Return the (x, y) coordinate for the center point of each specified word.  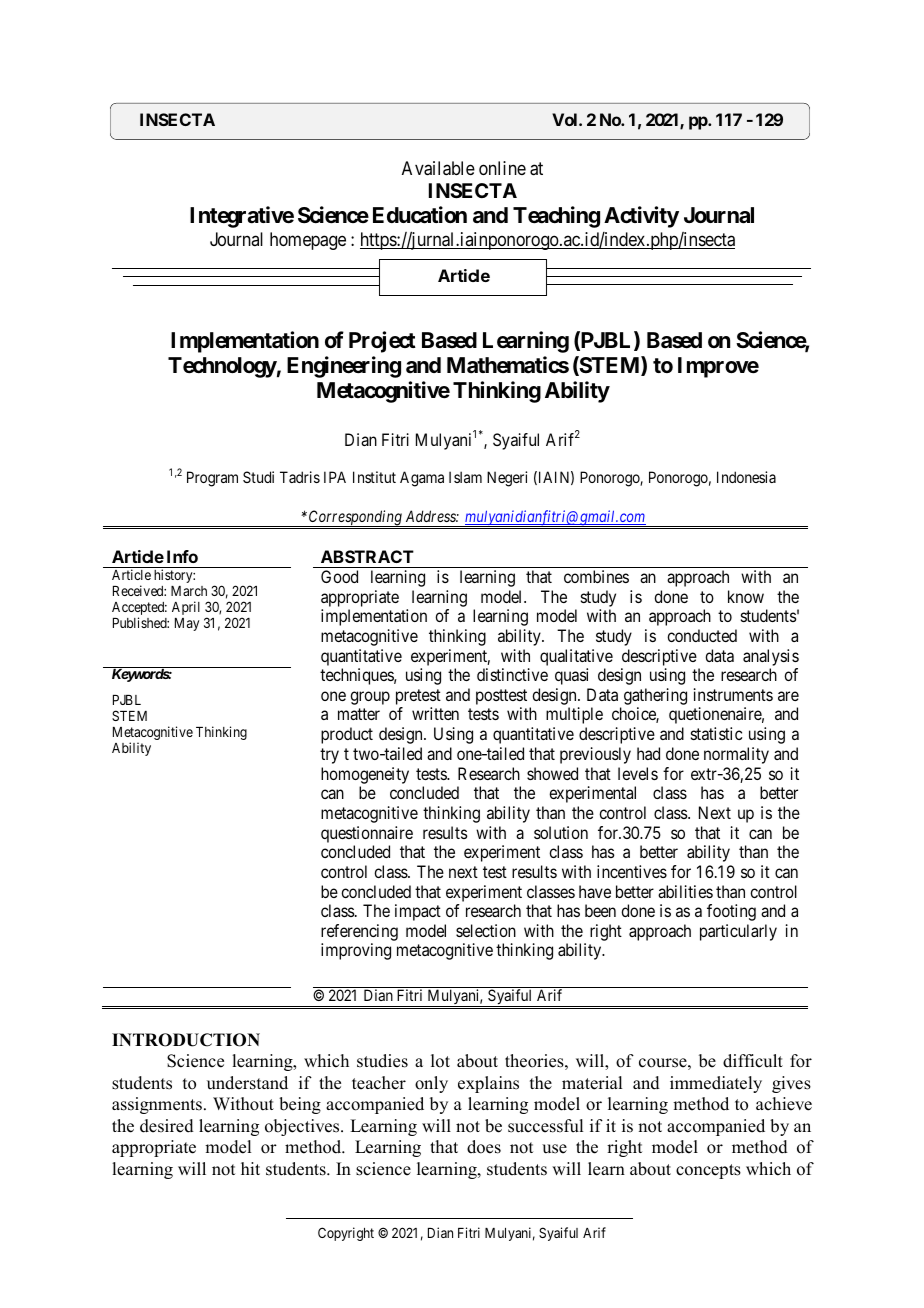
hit (250, 1168)
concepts (708, 1171)
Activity (641, 217)
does (484, 1147)
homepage (308, 241)
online (502, 168)
